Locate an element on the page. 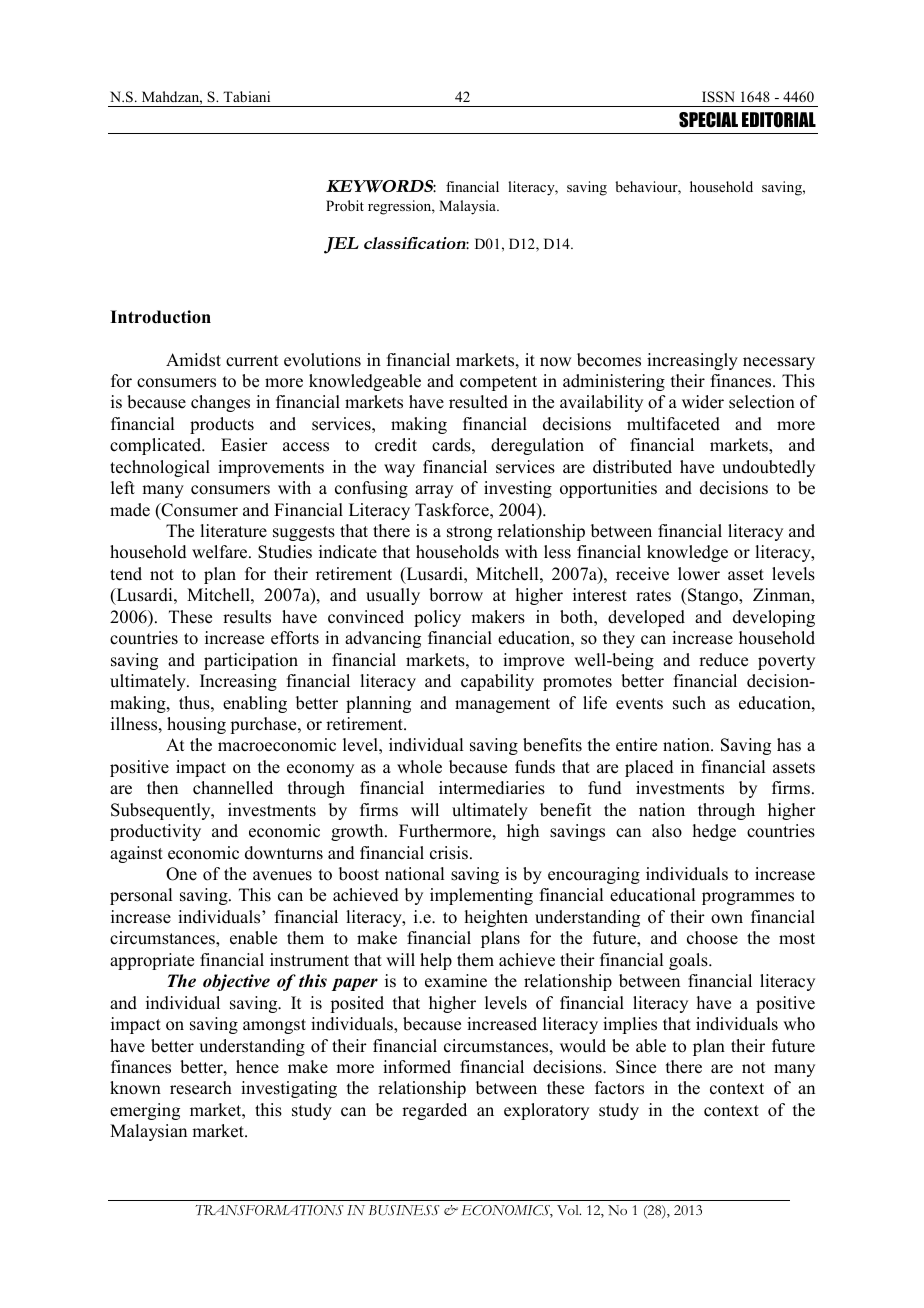 This document has height=1308, width=924. TRANSFORMATIONS is located at coordinates (269, 1210).
